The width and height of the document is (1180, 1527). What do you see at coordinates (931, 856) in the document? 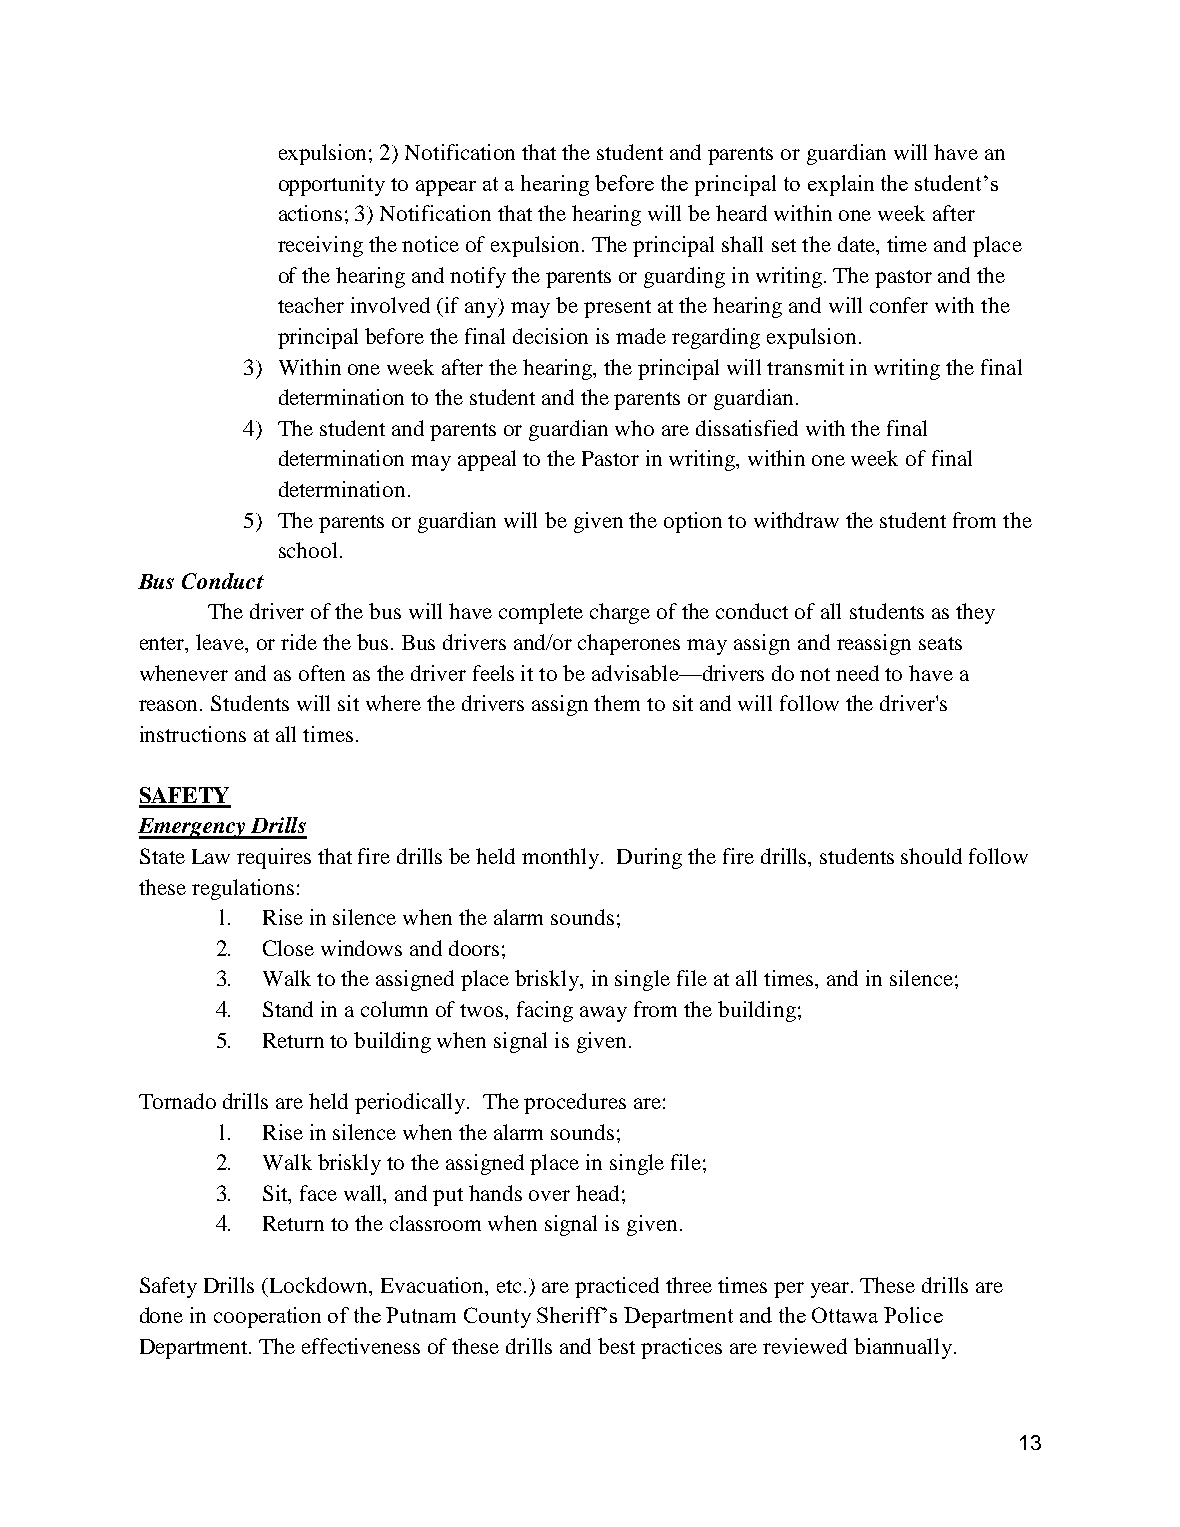
I see `should` at bounding box center [931, 856].
